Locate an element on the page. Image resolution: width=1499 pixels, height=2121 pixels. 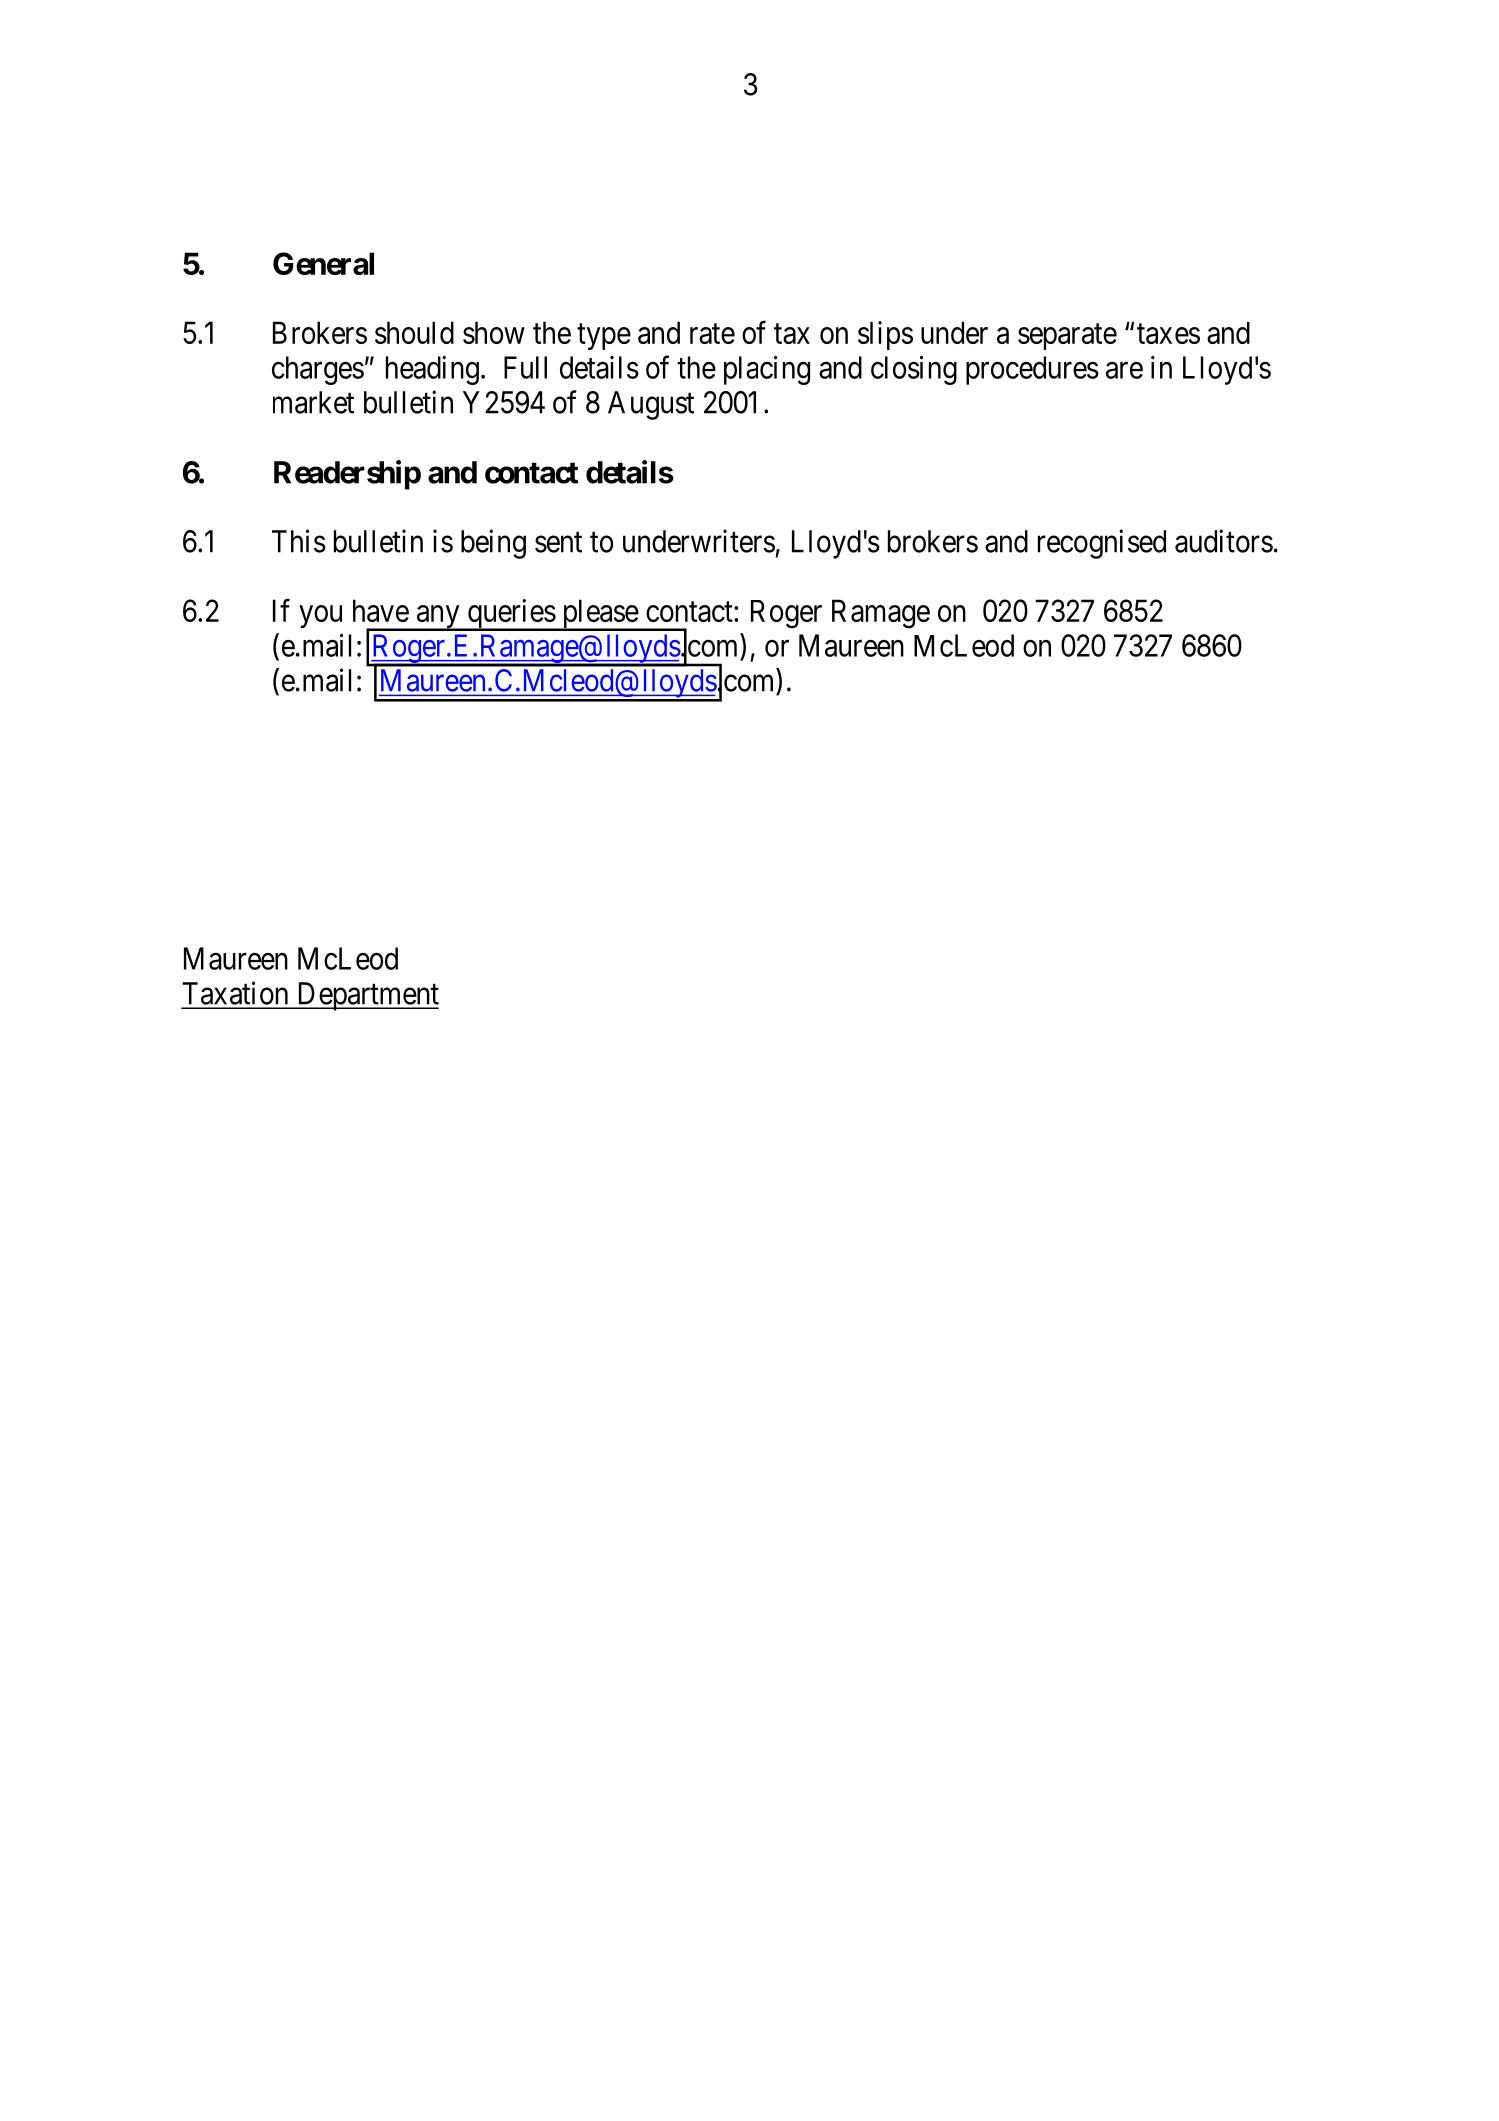
placing is located at coordinates (767, 370).
